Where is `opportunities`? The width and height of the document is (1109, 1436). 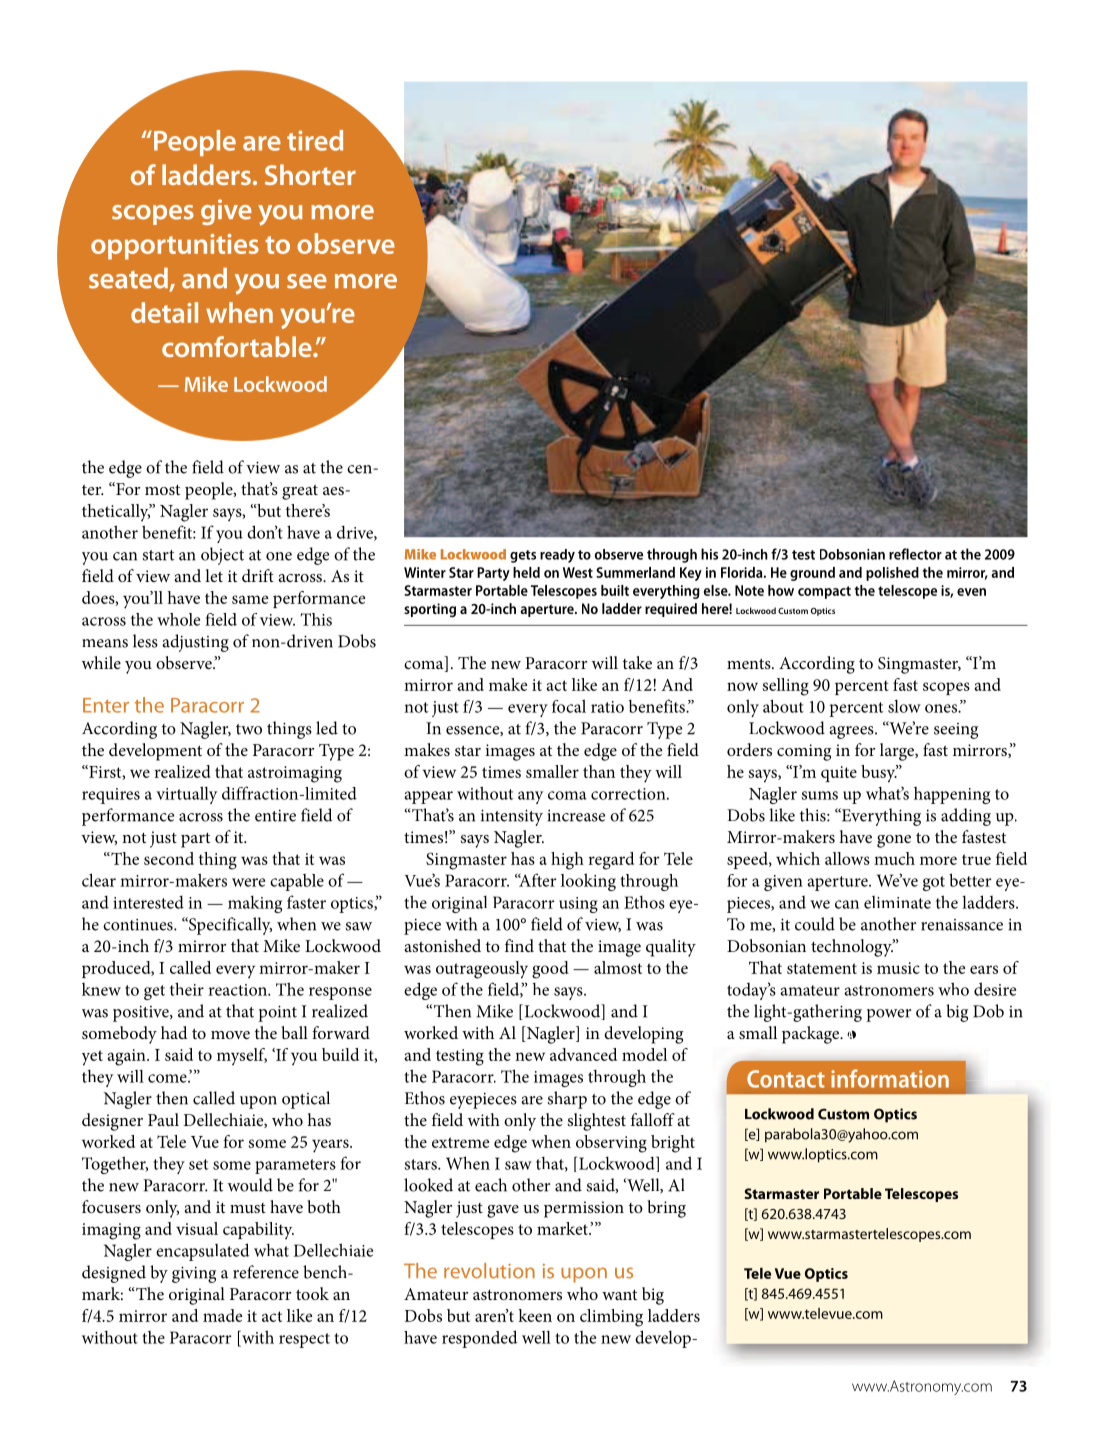
opportunities is located at coordinates (175, 247).
